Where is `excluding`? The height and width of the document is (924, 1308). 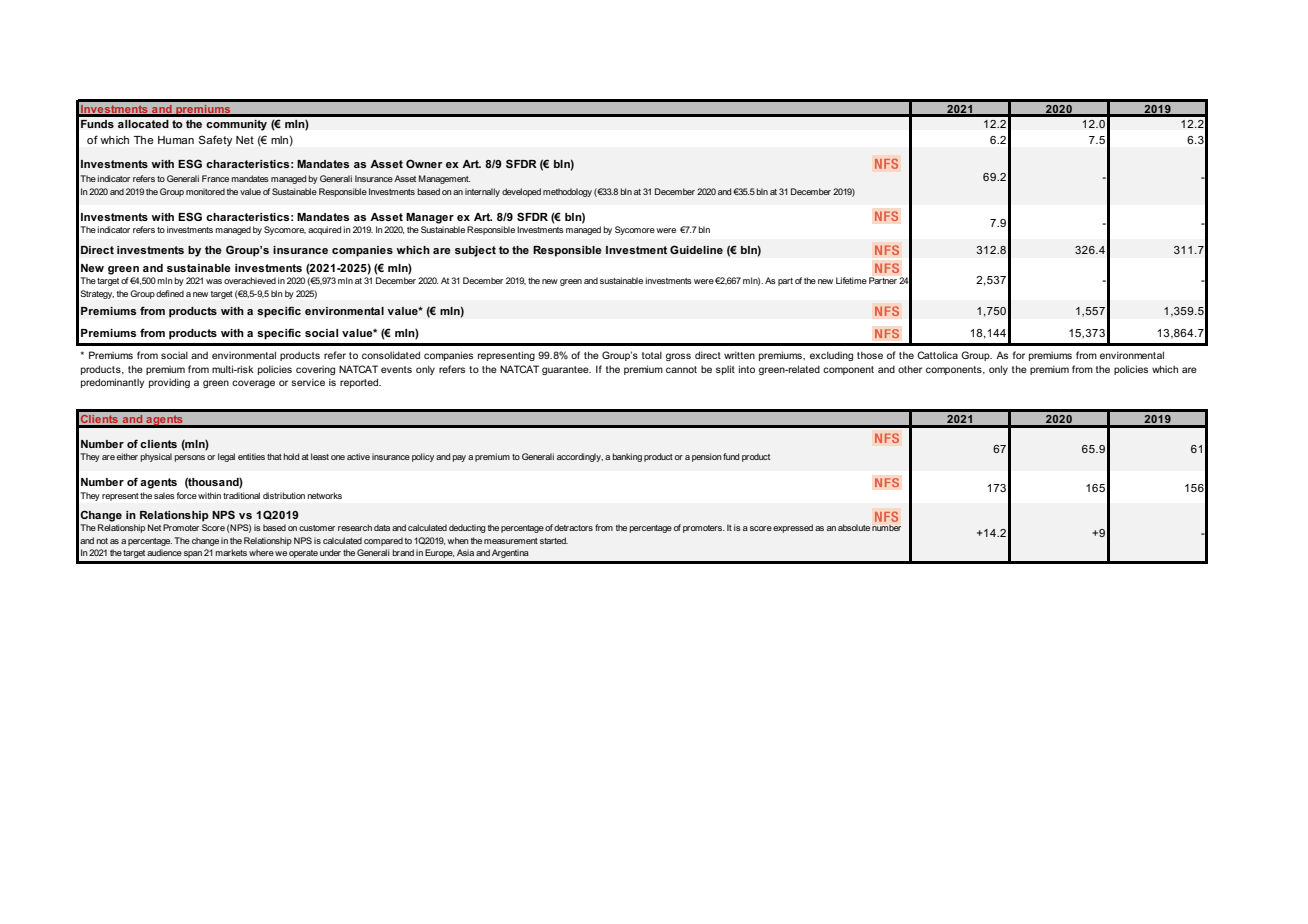 excluding is located at coordinates (831, 356).
